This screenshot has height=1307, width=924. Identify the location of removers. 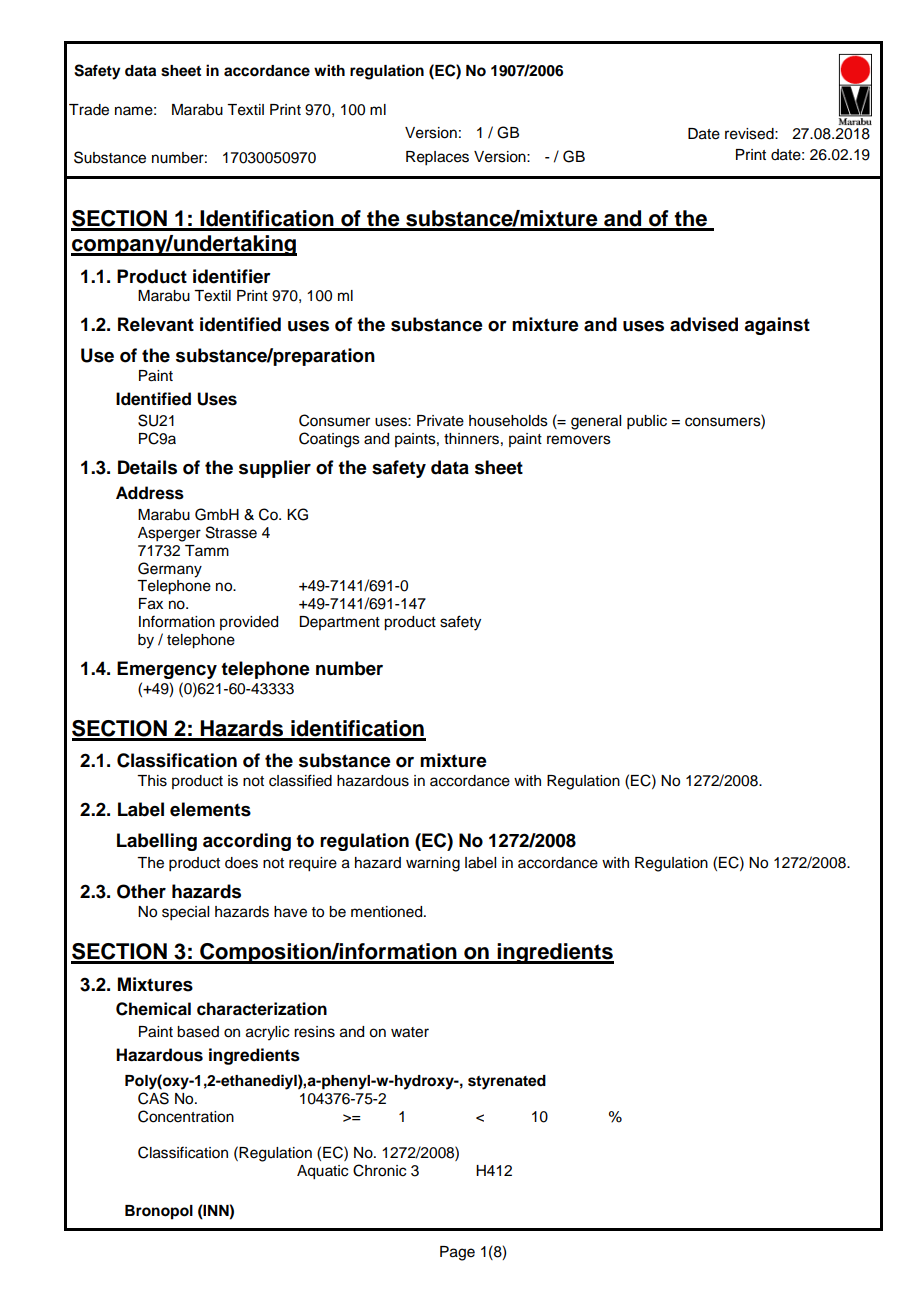
(579, 440).
